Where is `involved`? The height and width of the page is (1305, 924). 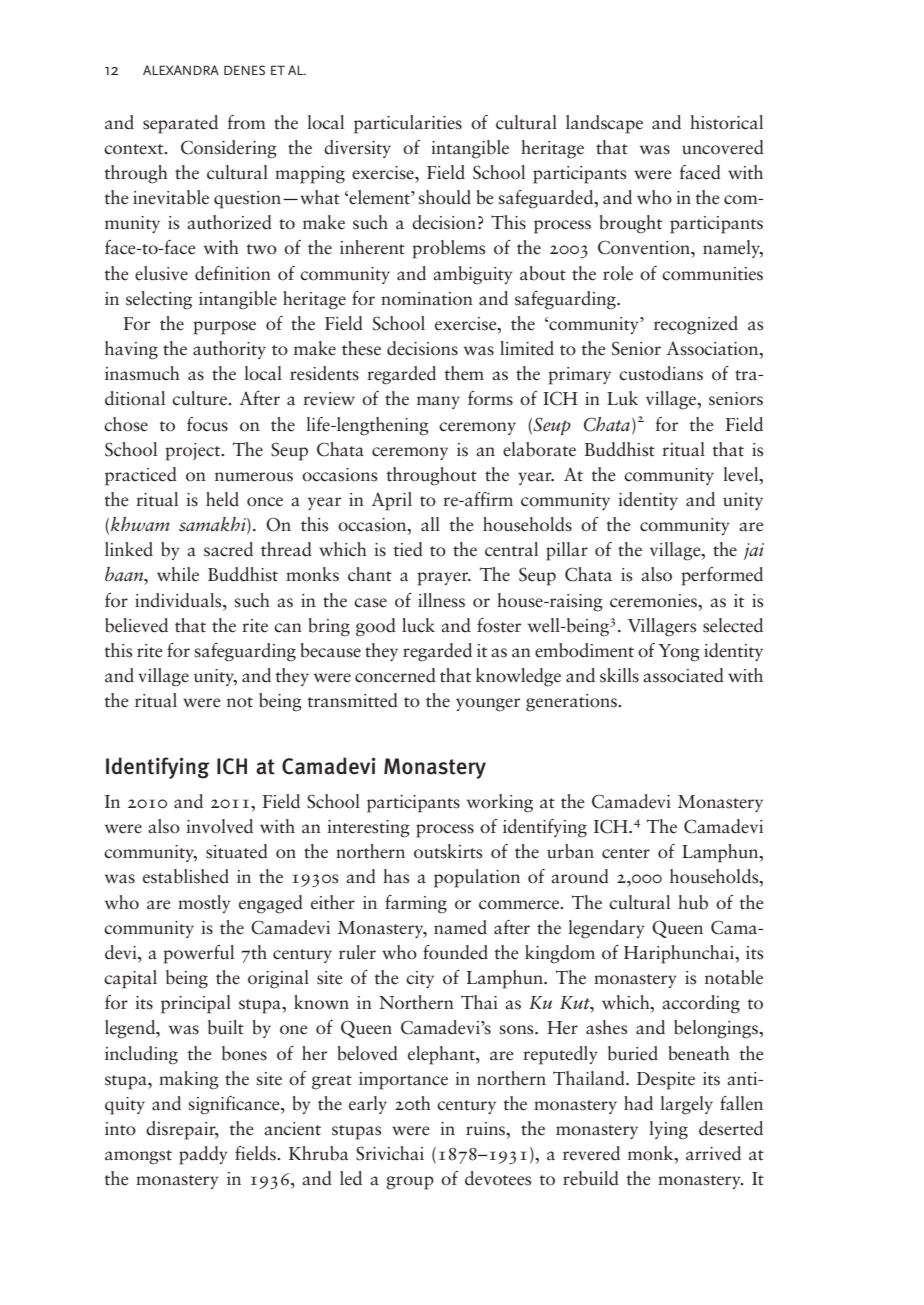
involved is located at coordinates (219, 826).
